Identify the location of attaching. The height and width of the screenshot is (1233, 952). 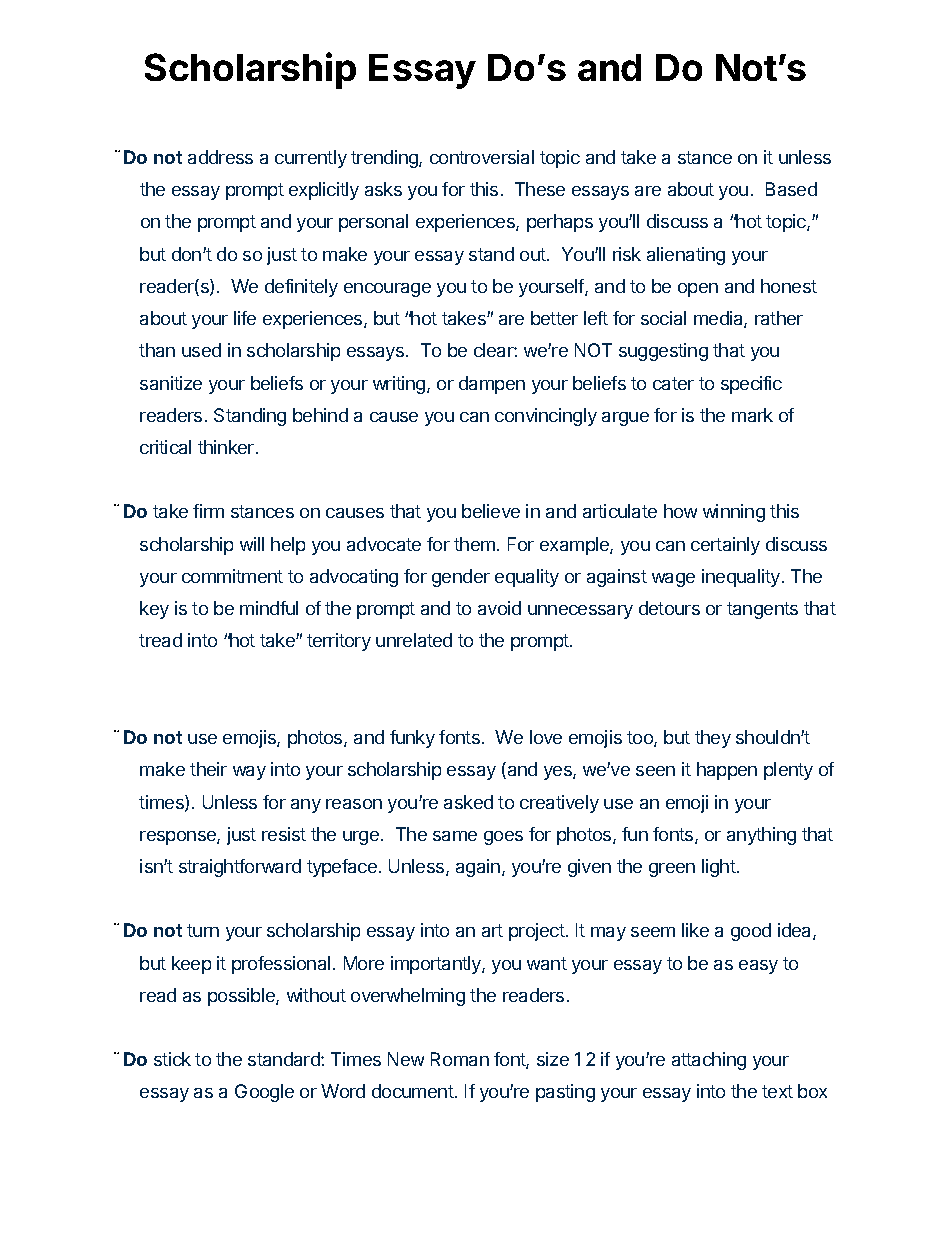
(709, 1061).
